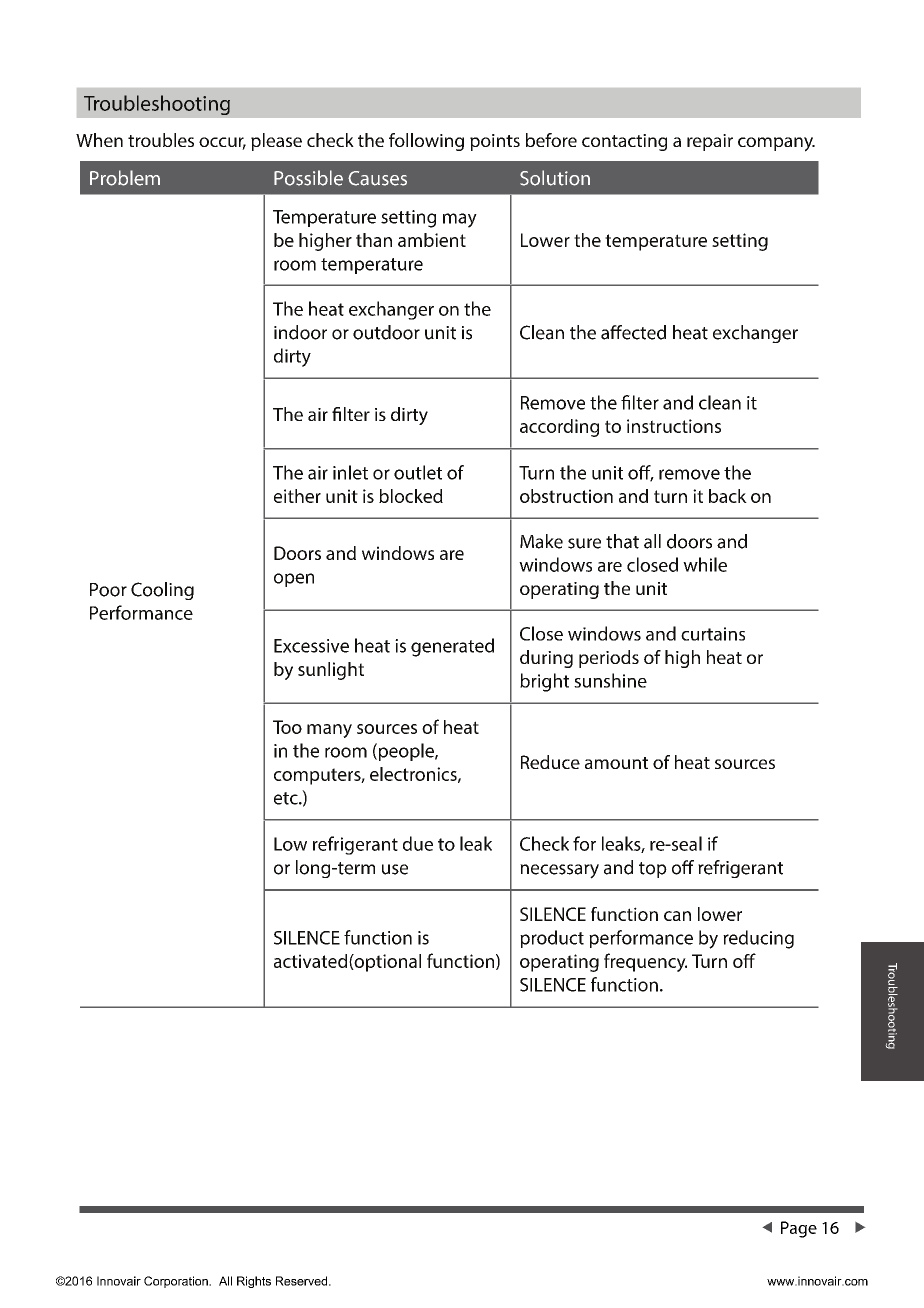  What do you see at coordinates (303, 1281) in the image?
I see `Reserved` at bounding box center [303, 1281].
